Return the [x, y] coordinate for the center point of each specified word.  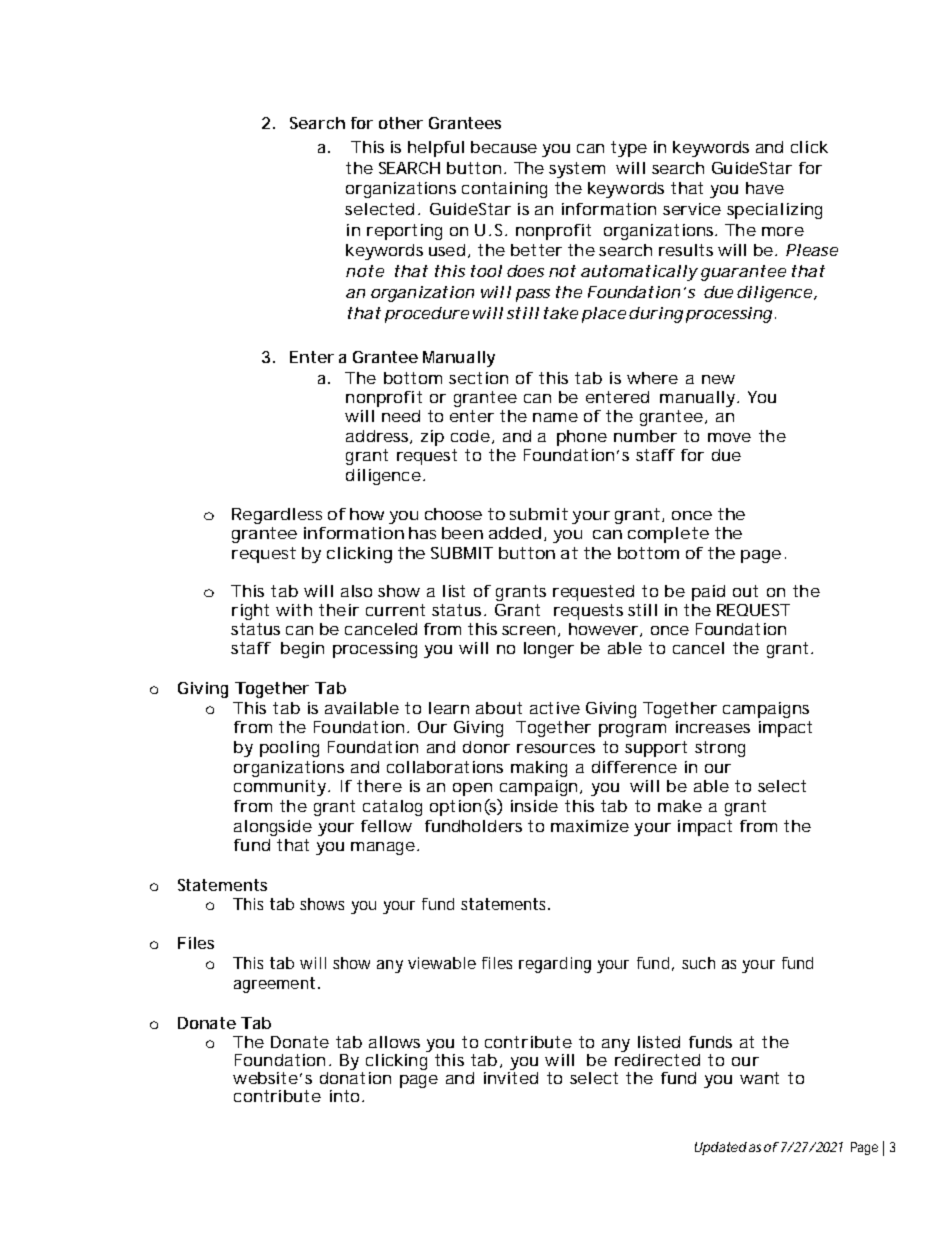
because [504, 147]
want [759, 1078]
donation [355, 1076]
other [401, 123]
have [765, 188]
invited [511, 1076]
